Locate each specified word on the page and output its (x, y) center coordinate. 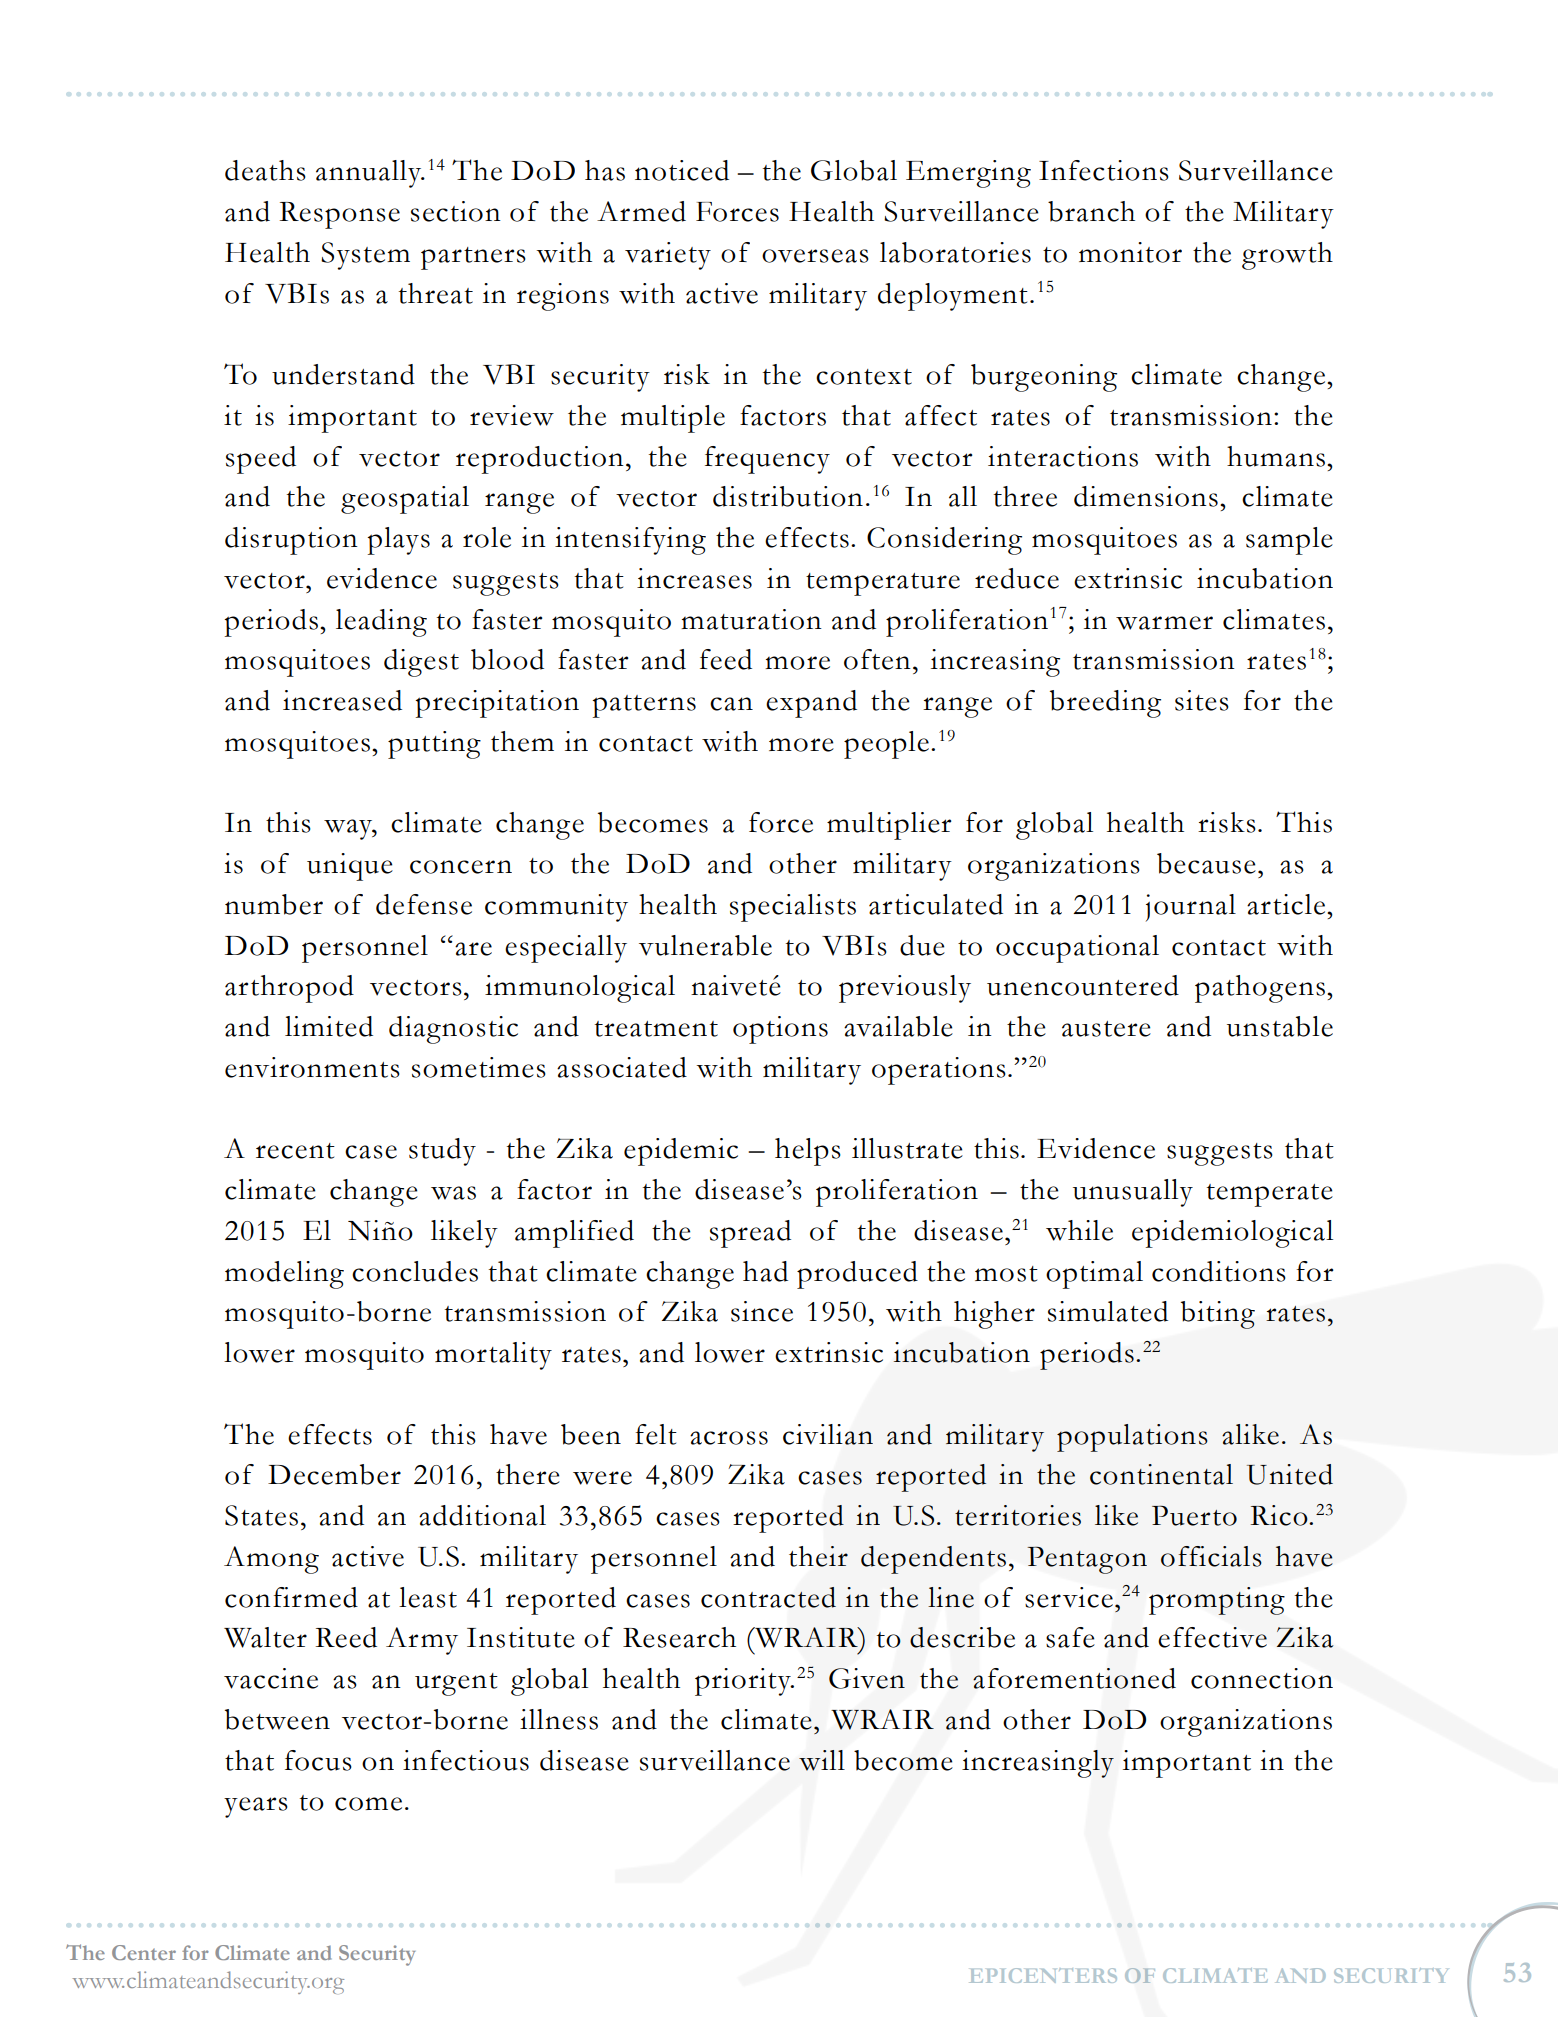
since (762, 1311)
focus (318, 1760)
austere (1106, 1029)
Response (340, 215)
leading (381, 623)
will (822, 1760)
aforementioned (1074, 1678)
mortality (493, 1356)
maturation (751, 619)
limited (329, 1026)
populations (1132, 1438)
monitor (1130, 252)
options (780, 1030)
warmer (1164, 623)
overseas (815, 256)
